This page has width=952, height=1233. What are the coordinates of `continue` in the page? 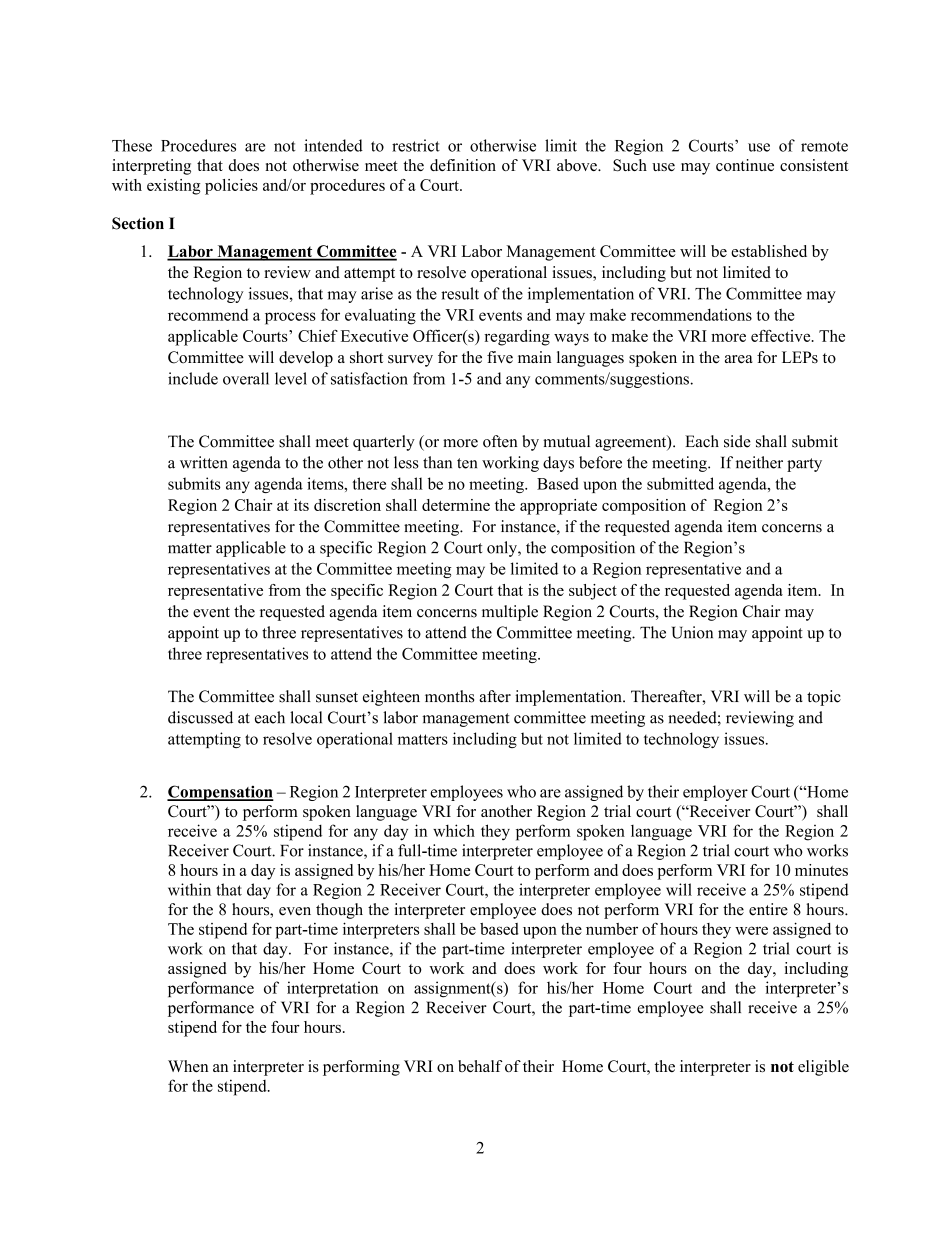 It's located at (745, 165).
